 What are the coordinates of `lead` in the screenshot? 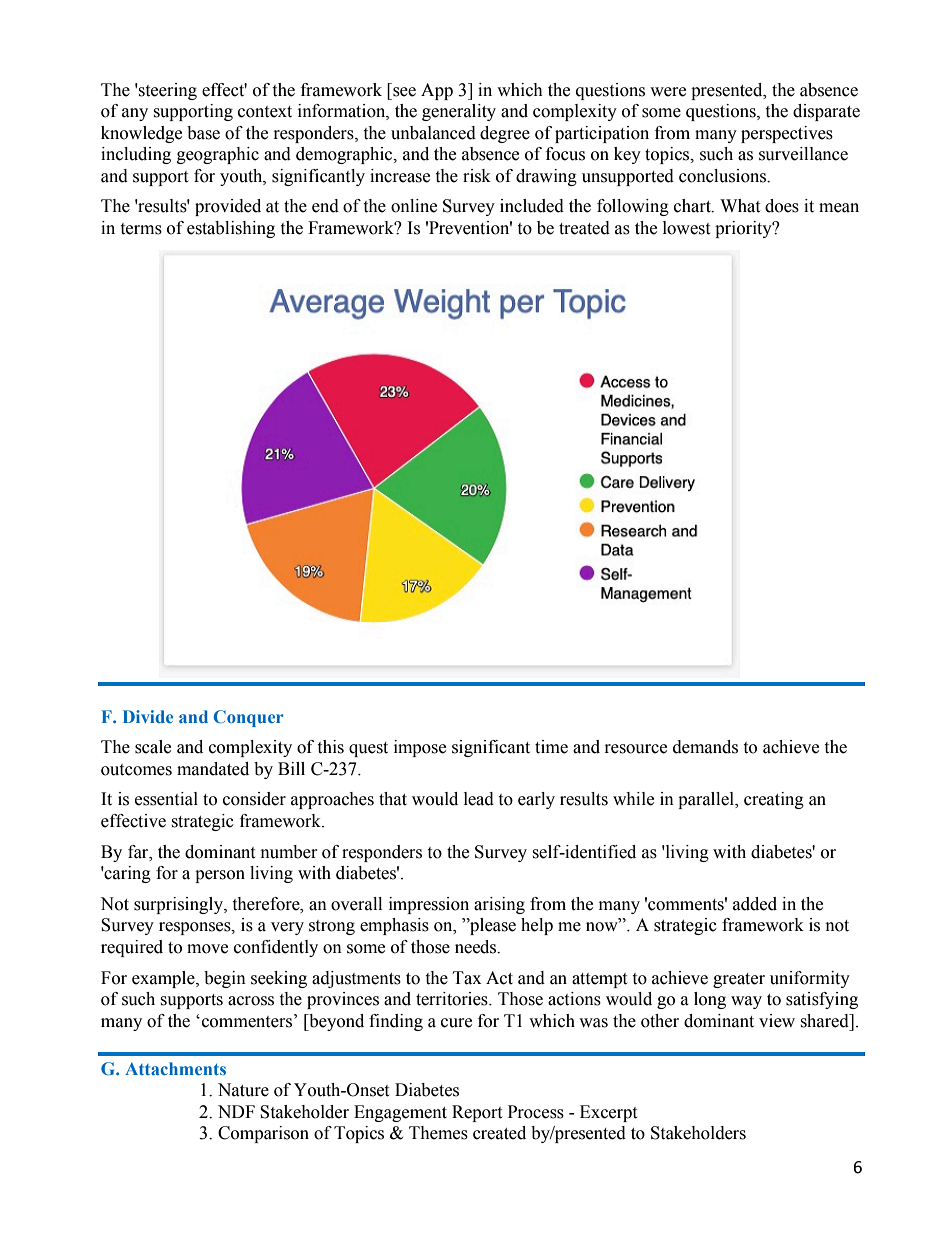 It's located at (479, 799).
